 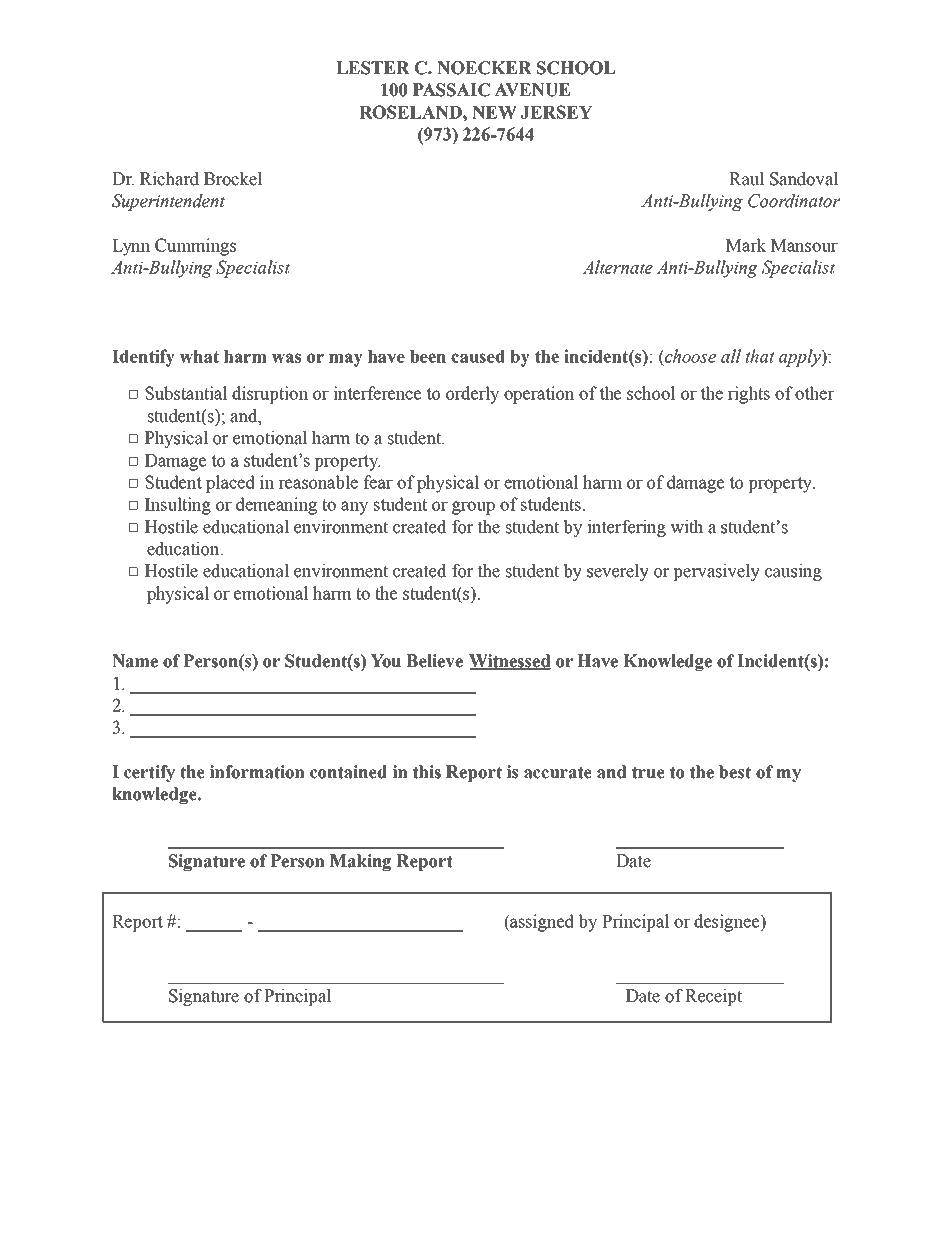 What do you see at coordinates (747, 179) in the document?
I see `Raul` at bounding box center [747, 179].
